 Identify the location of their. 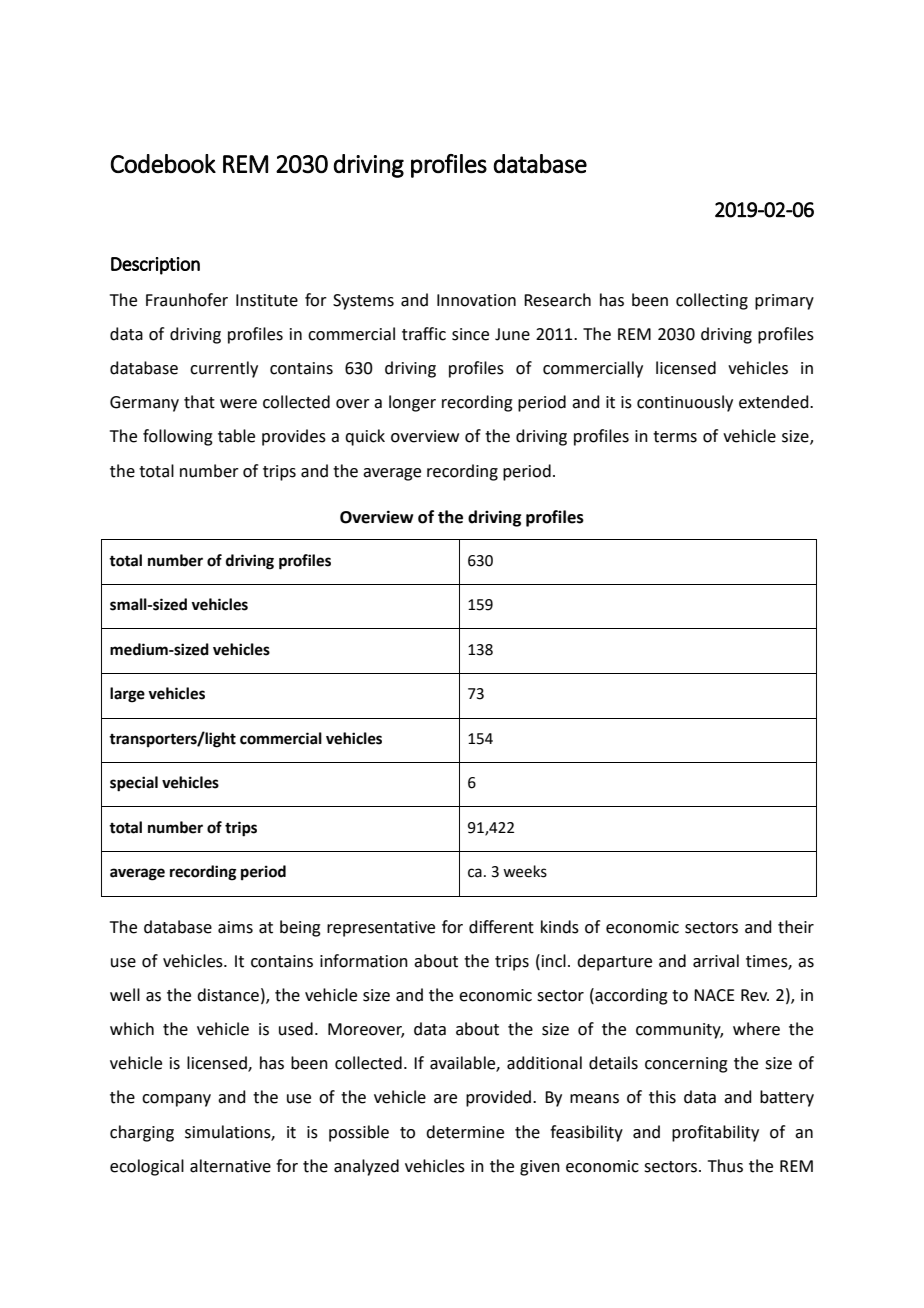
(796, 927).
